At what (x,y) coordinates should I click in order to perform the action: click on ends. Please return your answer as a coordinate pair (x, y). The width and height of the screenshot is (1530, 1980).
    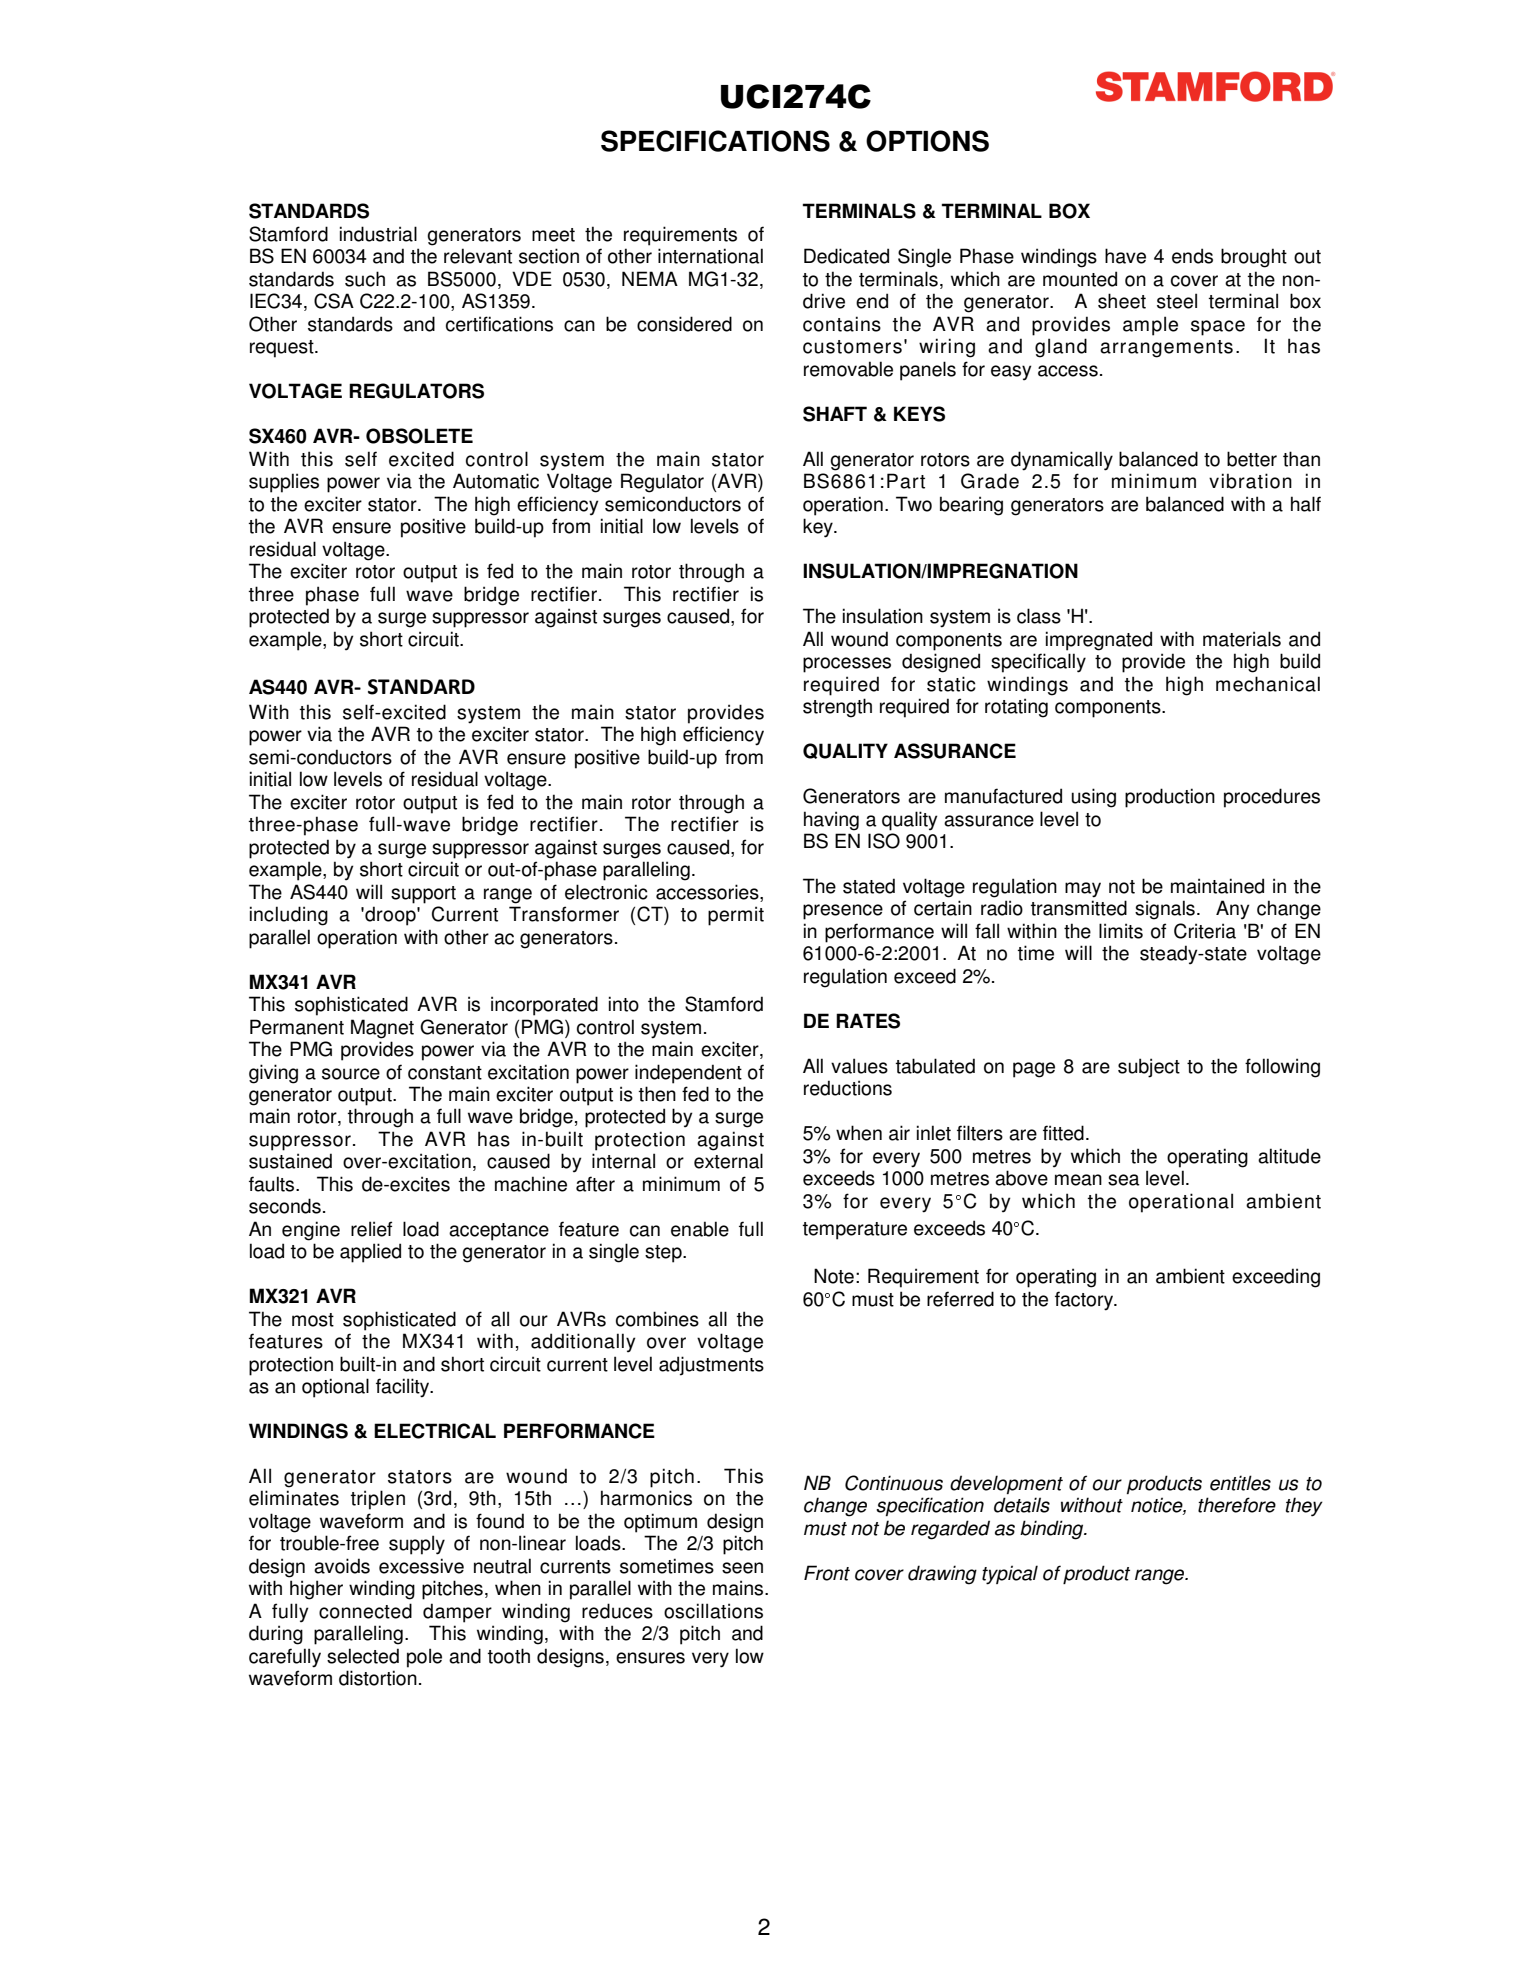
    Looking at the image, I should click on (1192, 256).
